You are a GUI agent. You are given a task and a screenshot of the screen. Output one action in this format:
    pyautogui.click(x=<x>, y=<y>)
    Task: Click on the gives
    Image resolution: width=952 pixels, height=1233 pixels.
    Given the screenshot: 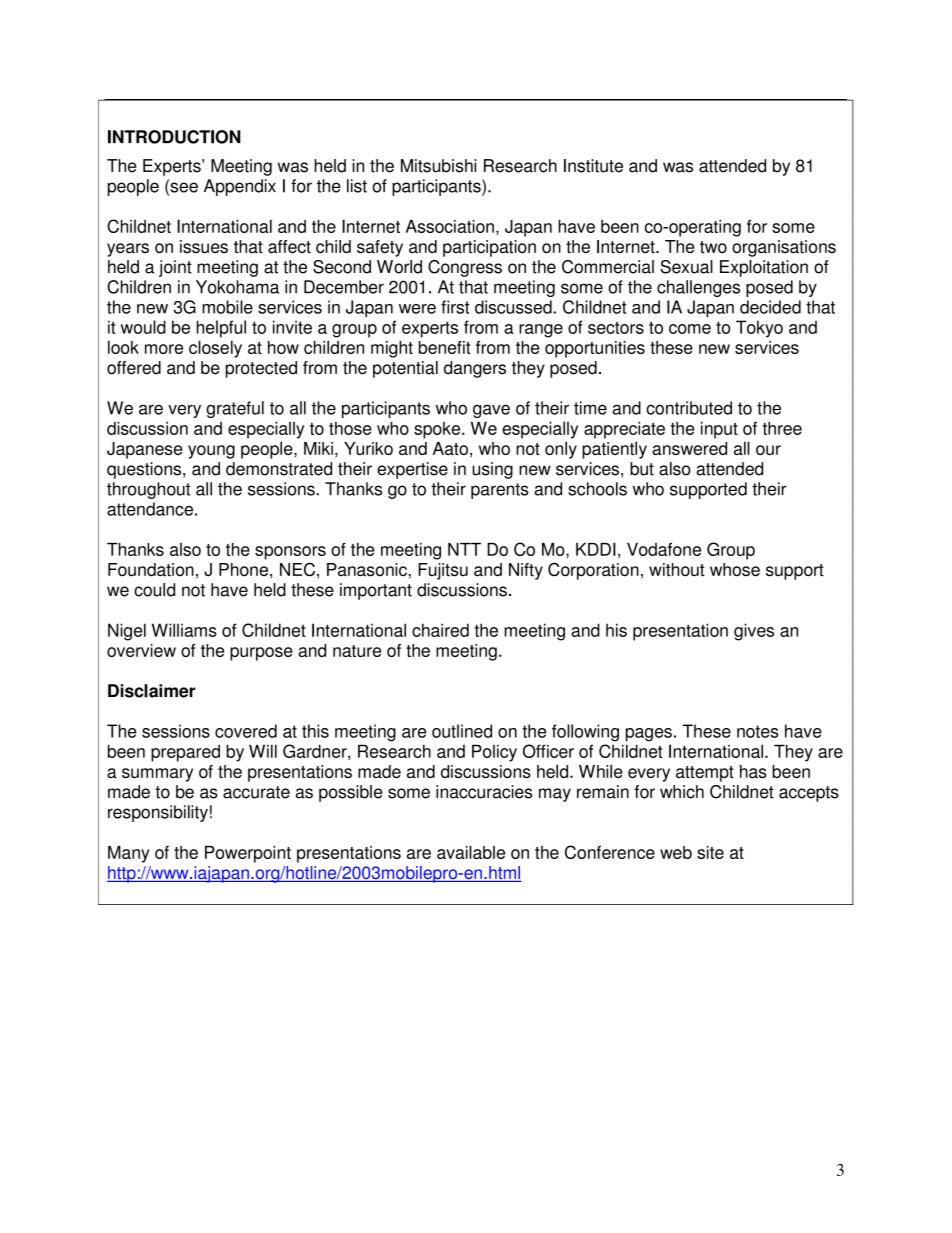 What is the action you would take?
    pyautogui.click(x=754, y=632)
